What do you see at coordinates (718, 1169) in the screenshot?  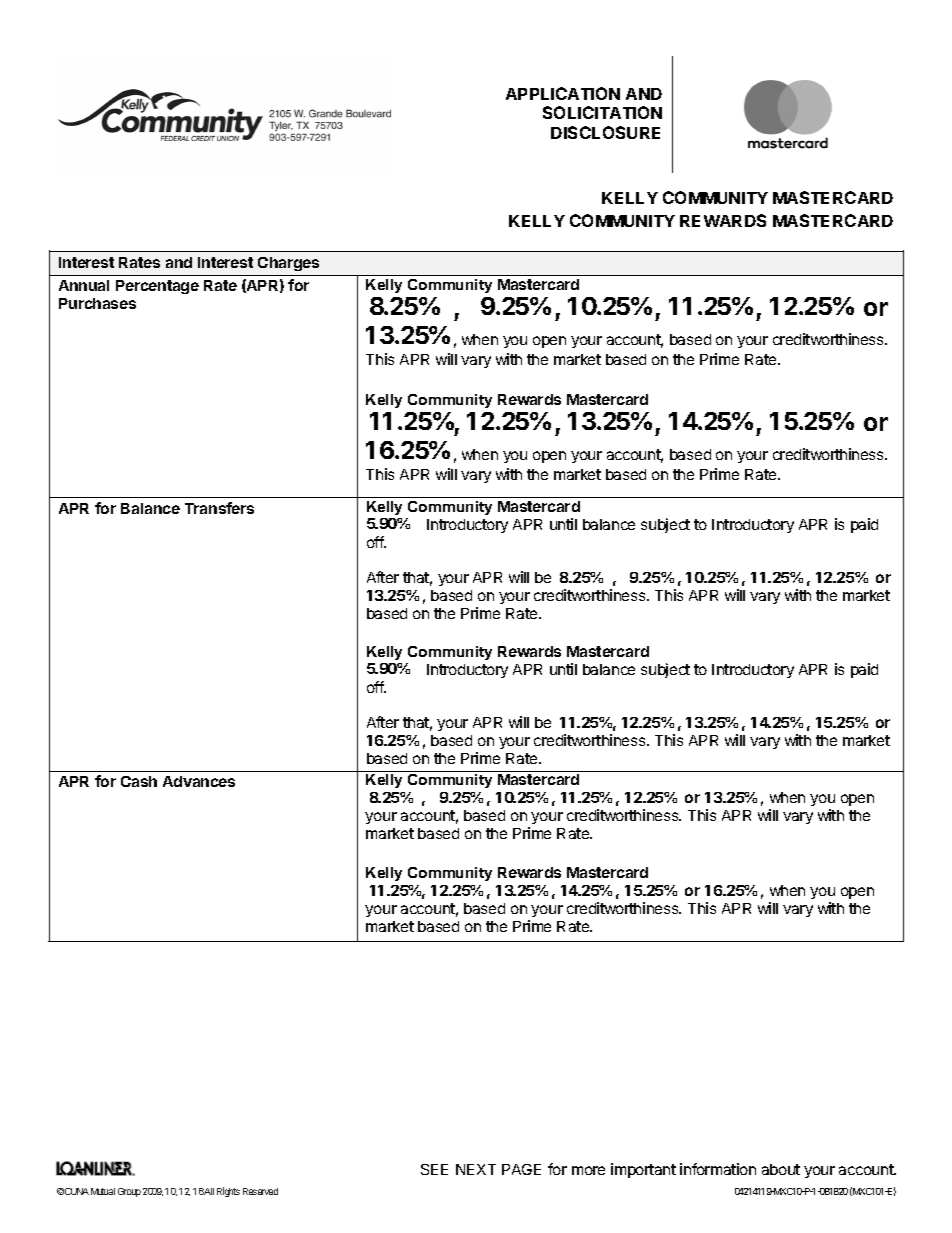 I see `information` at bounding box center [718, 1169].
